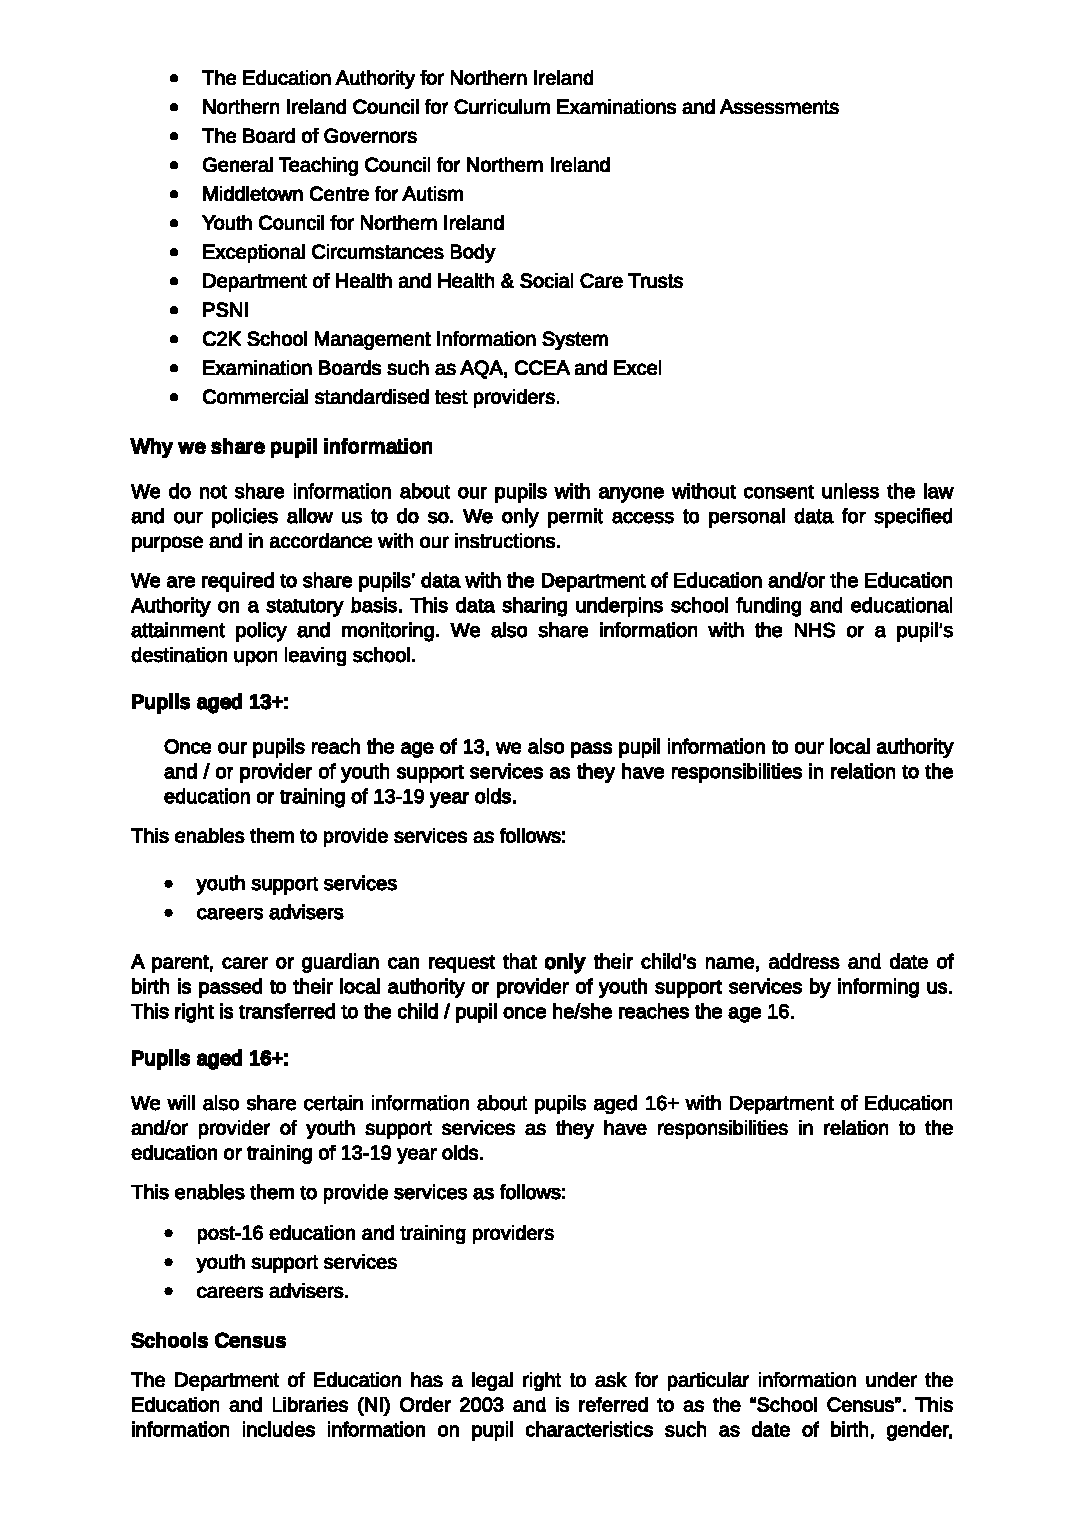  Describe the element at coordinates (255, 658) in the document. I see `upon` at that location.
